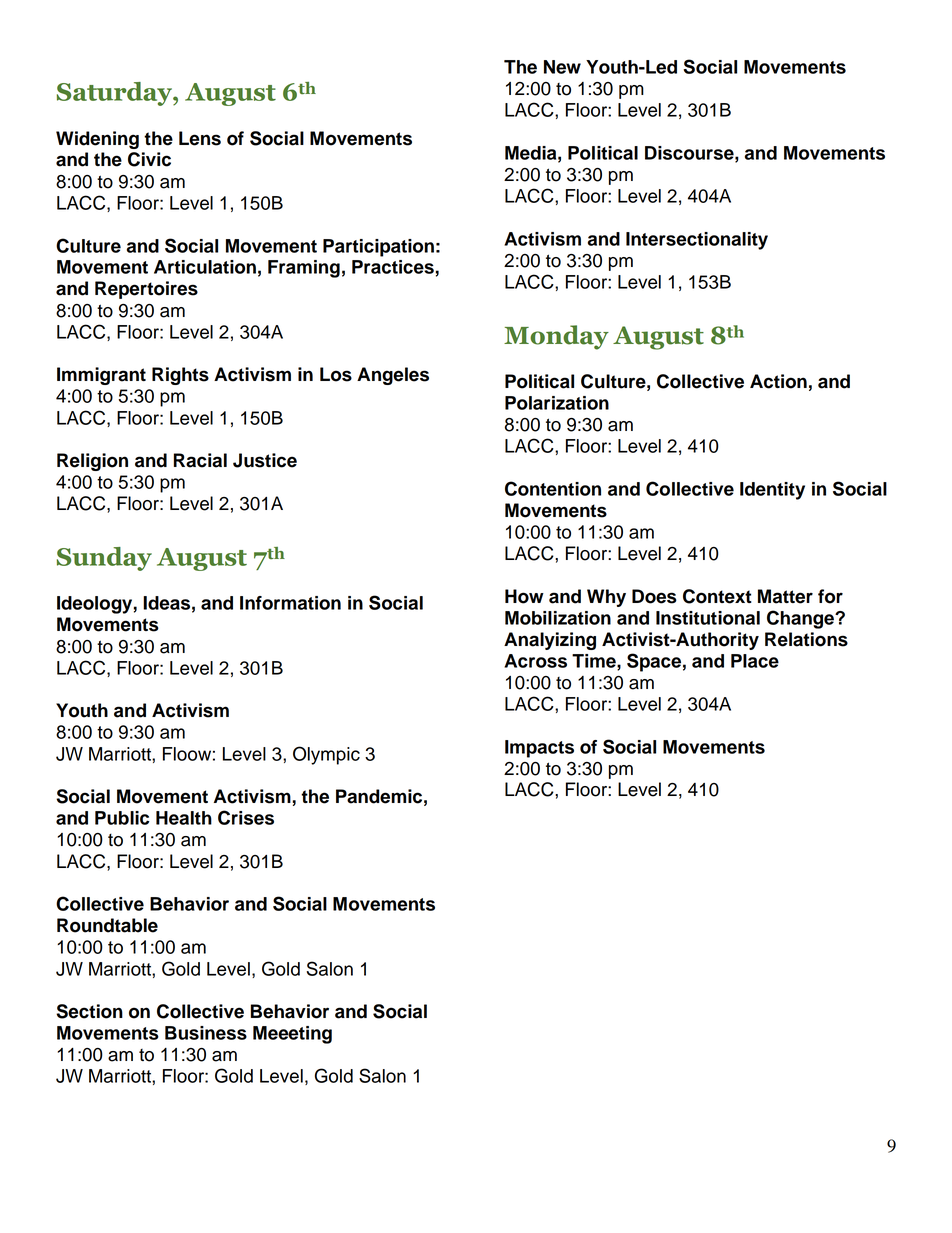  What do you see at coordinates (393, 376) in the screenshot?
I see `Angeles` at bounding box center [393, 376].
